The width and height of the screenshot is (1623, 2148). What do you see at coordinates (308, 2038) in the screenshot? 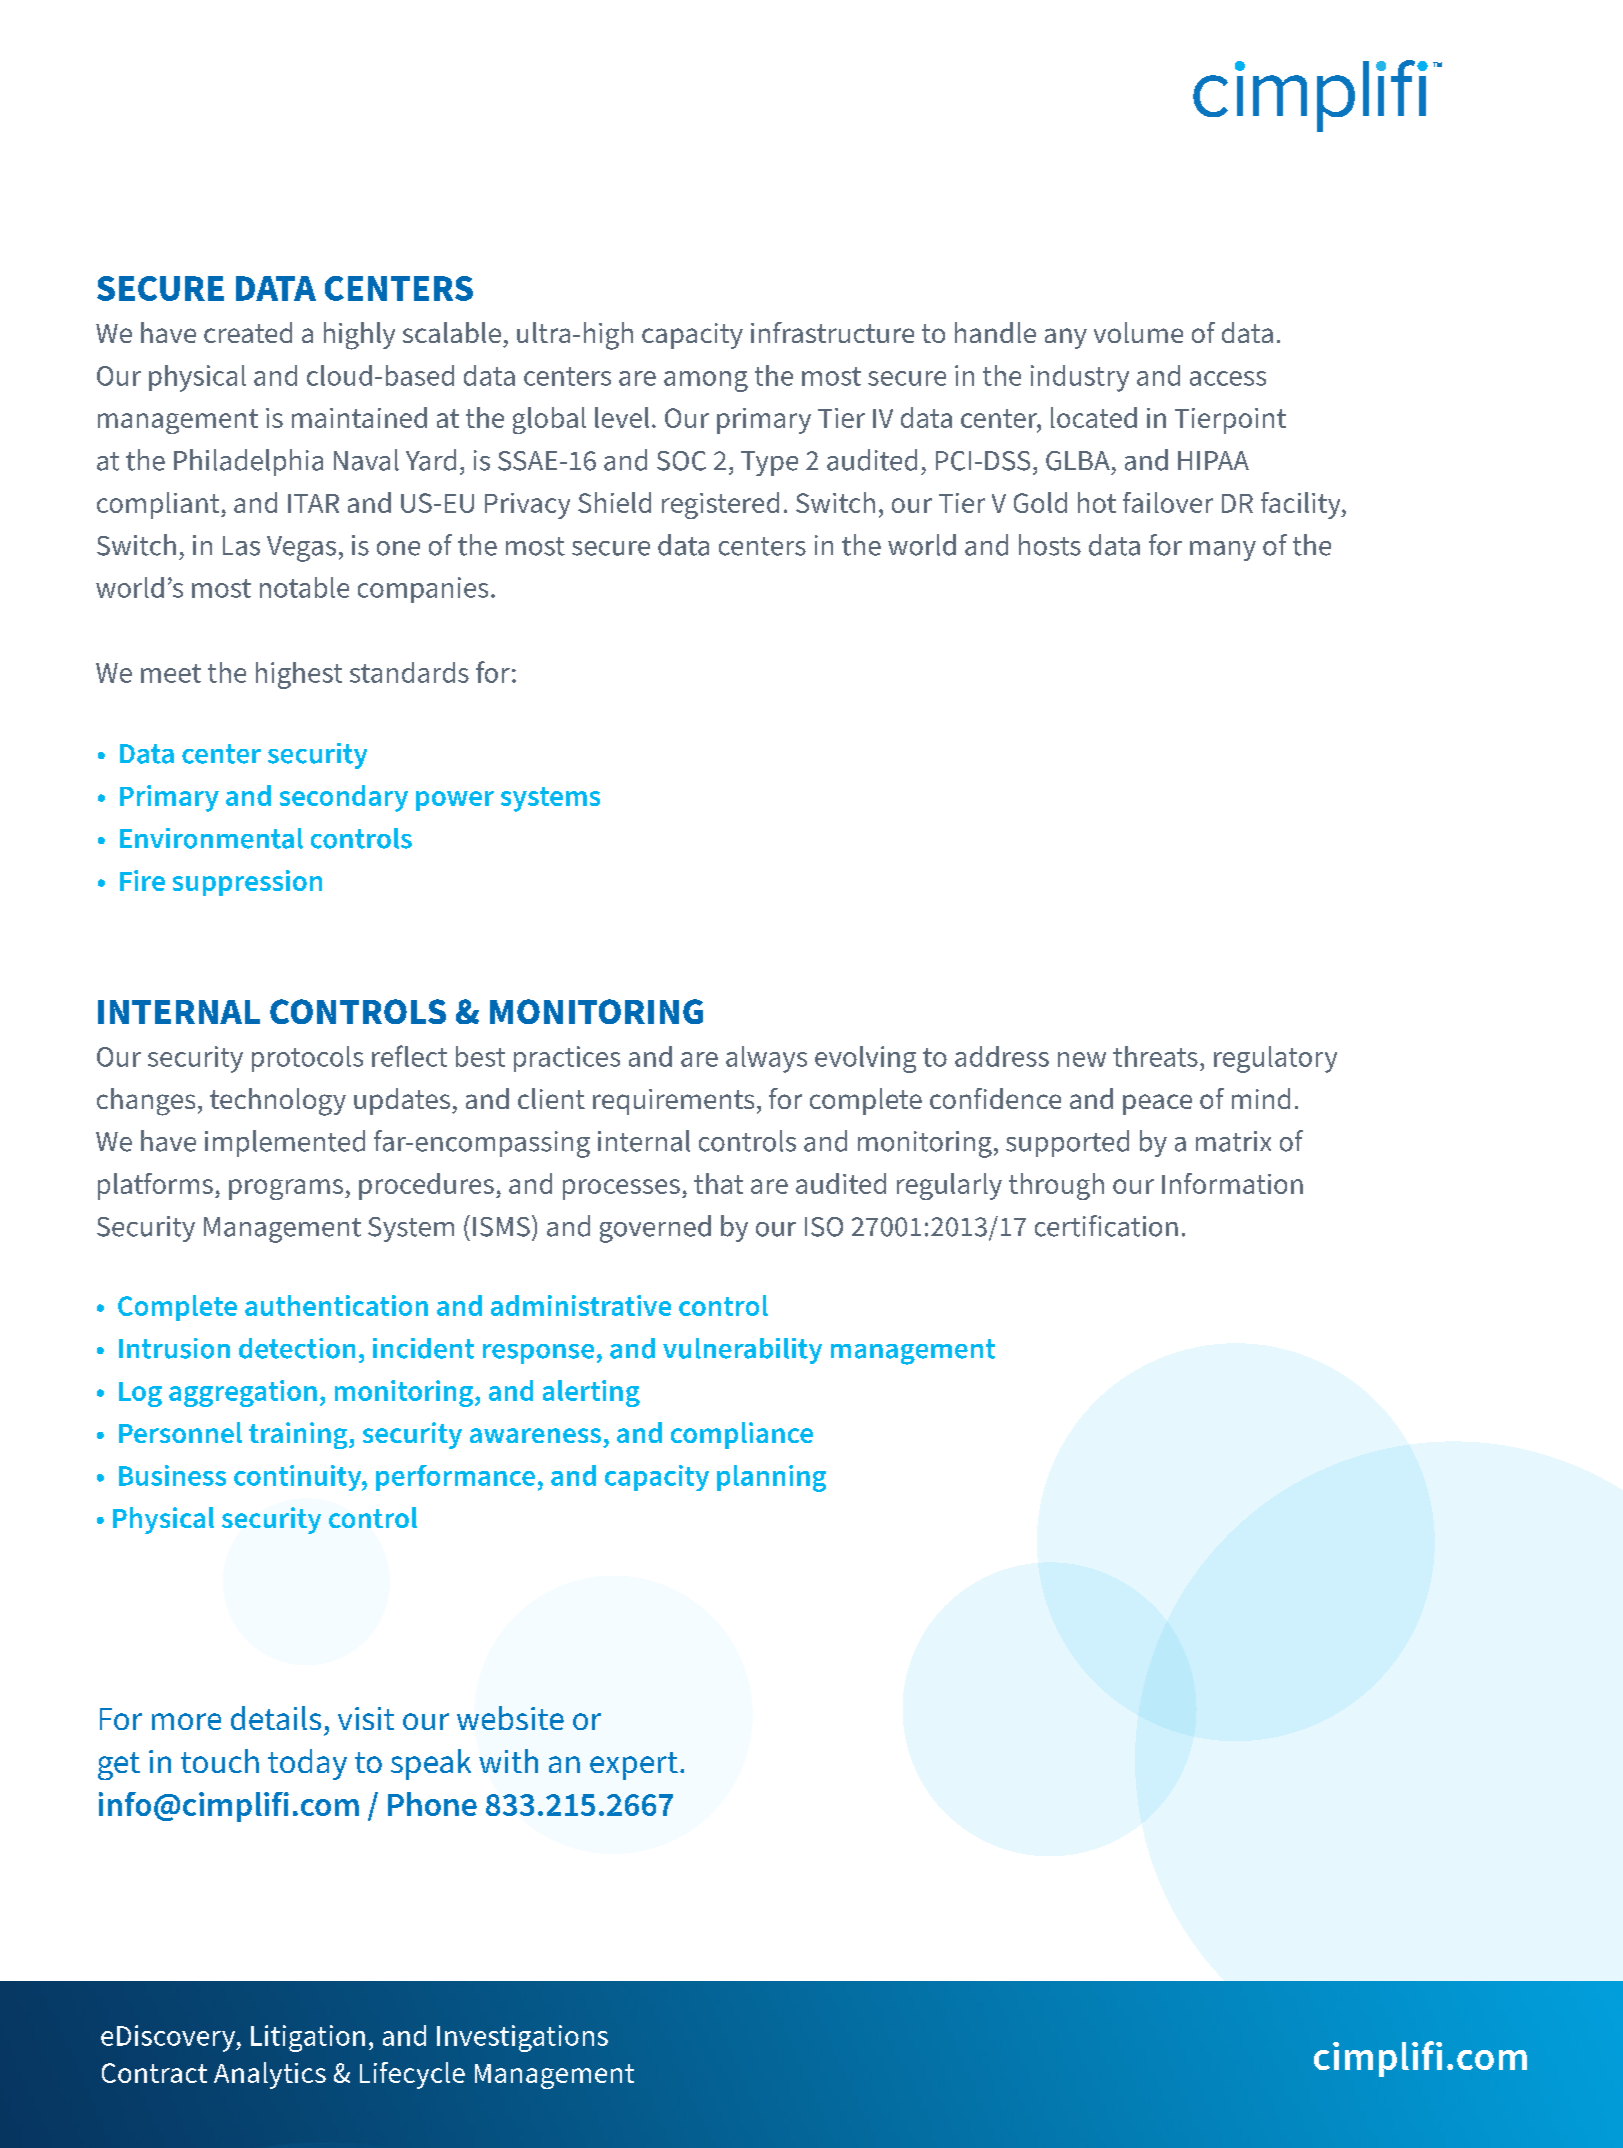
I see `Litigation` at bounding box center [308, 2038].
